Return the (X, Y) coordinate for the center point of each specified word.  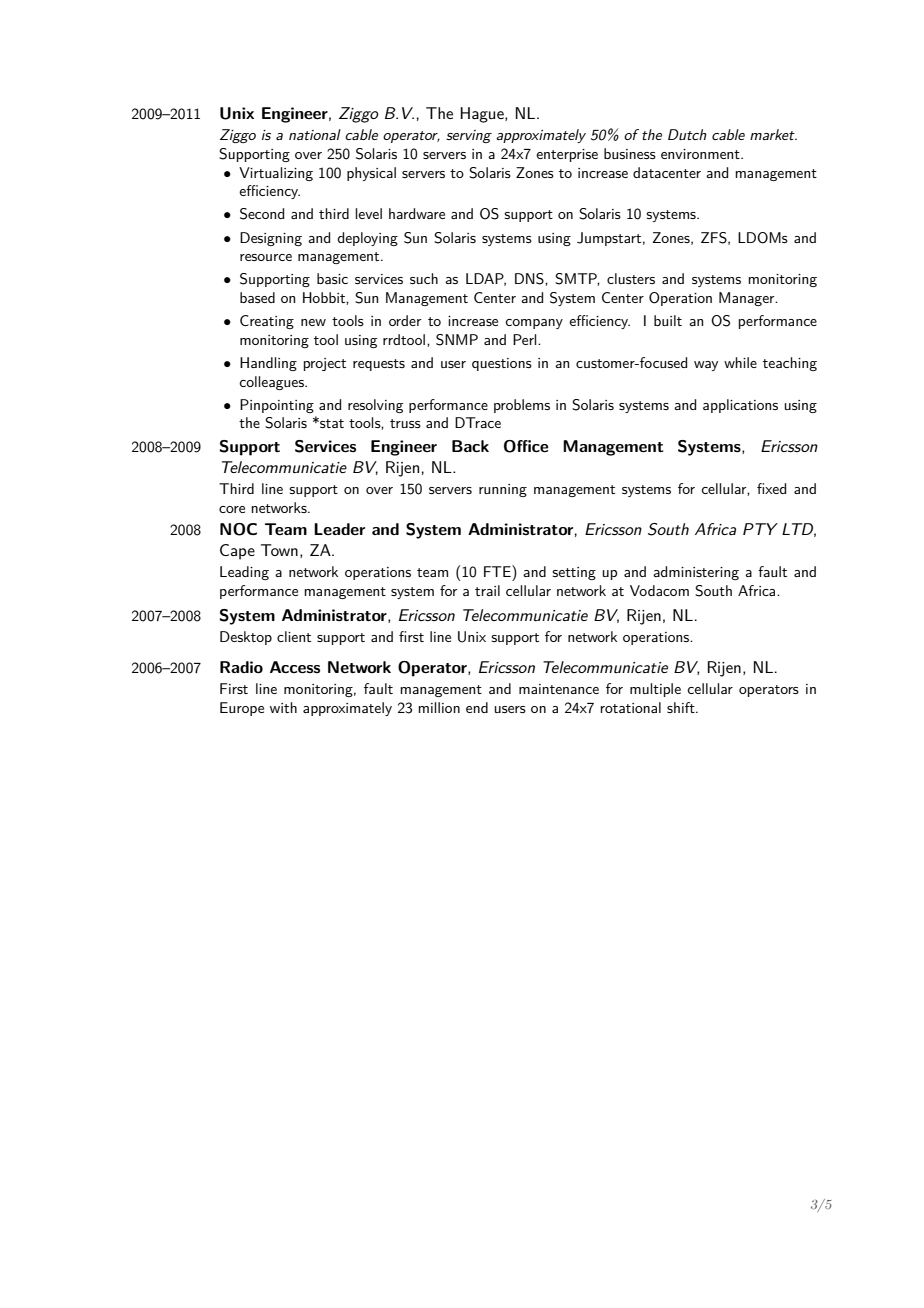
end (477, 707)
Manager (748, 299)
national (315, 134)
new (313, 322)
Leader (339, 529)
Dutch (687, 134)
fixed (771, 488)
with (283, 707)
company (534, 324)
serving (469, 136)
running (503, 490)
